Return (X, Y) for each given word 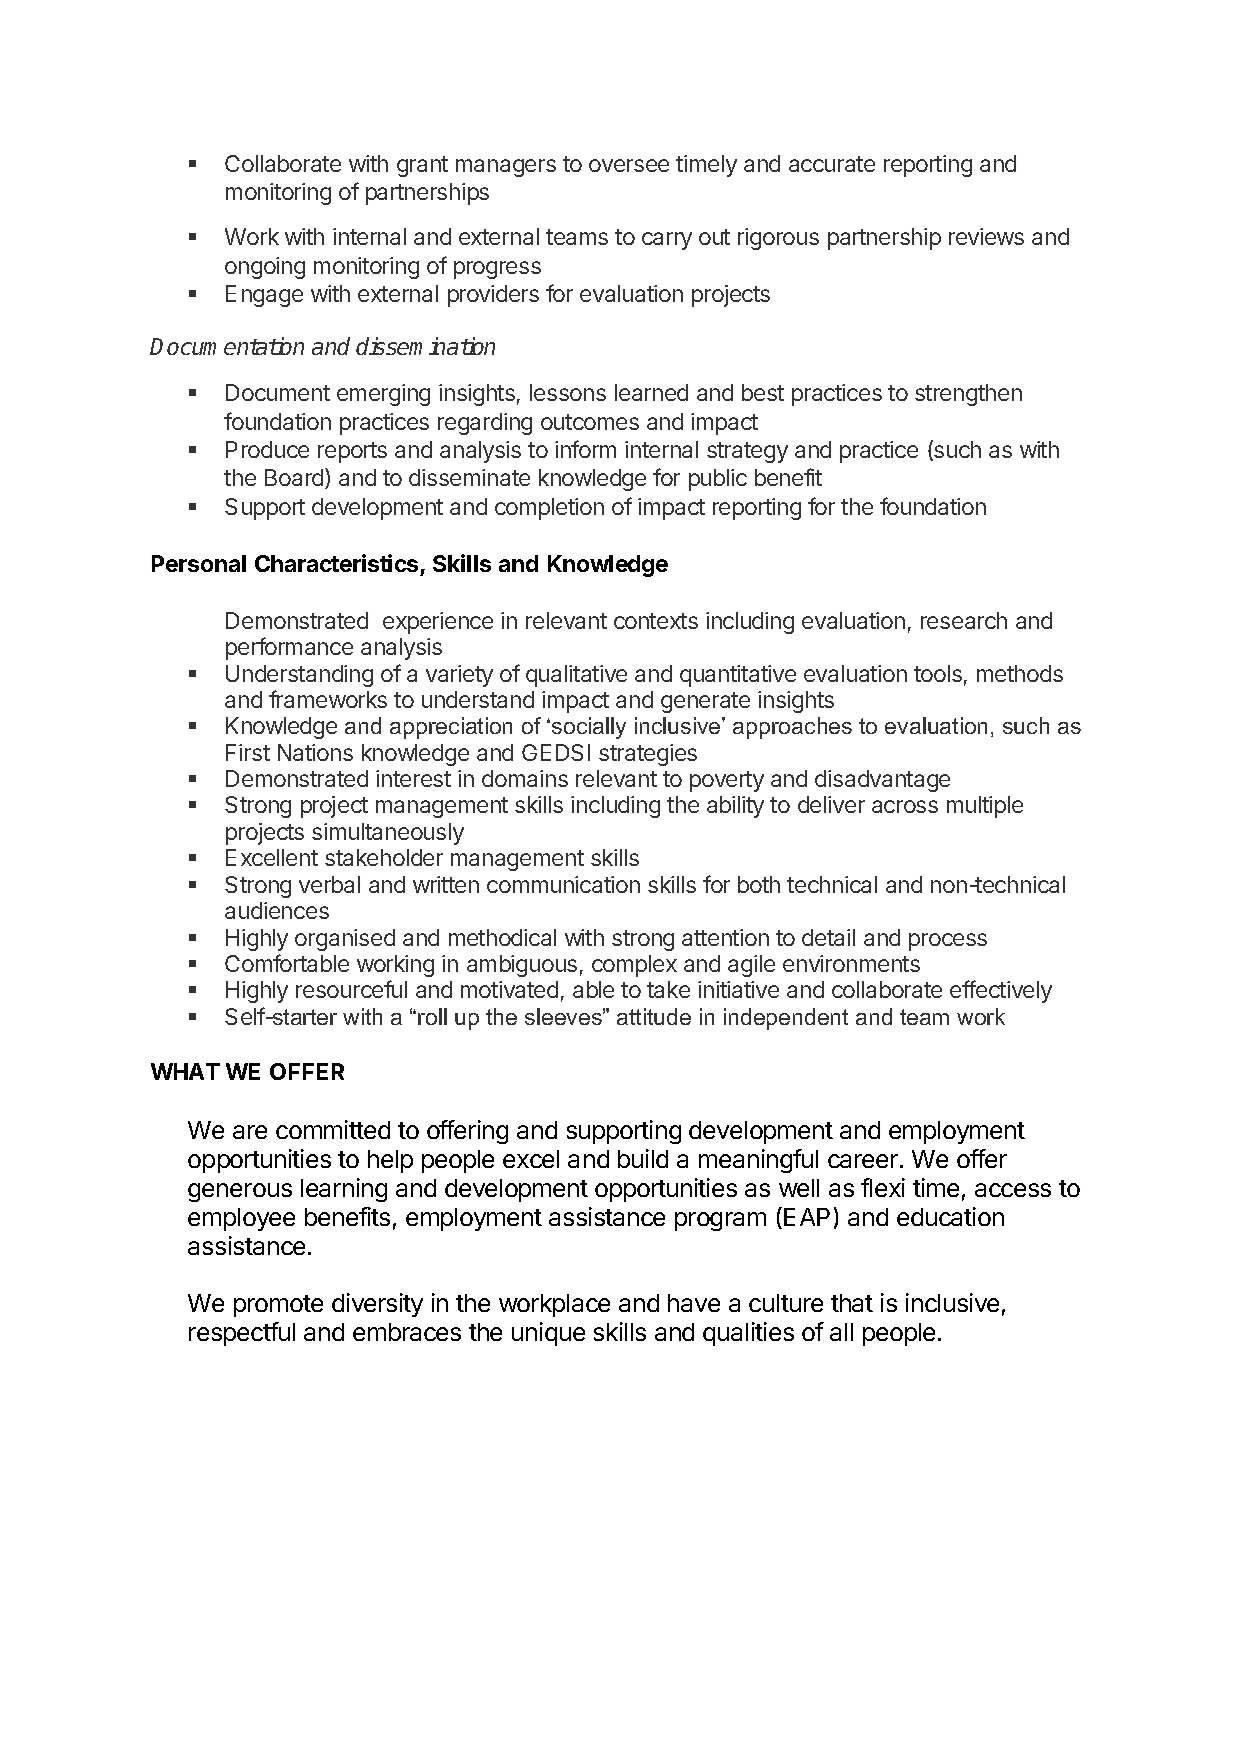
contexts (656, 621)
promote (278, 1306)
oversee (629, 165)
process (948, 942)
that (852, 1303)
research (964, 620)
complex (634, 966)
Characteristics (336, 563)
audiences (277, 910)
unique (548, 1334)
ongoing (265, 268)
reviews (986, 236)
